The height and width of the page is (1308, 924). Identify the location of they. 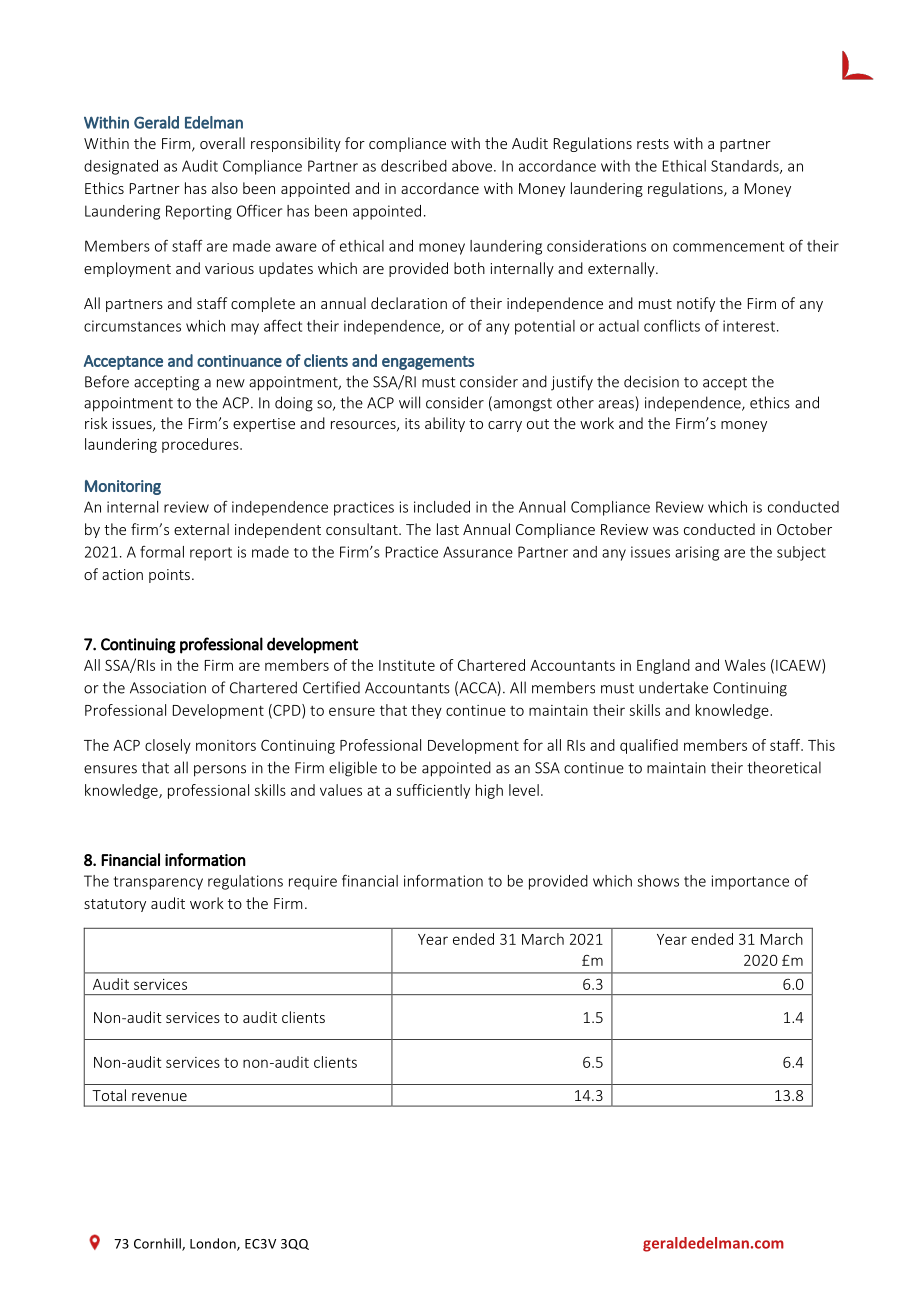
(426, 711).
